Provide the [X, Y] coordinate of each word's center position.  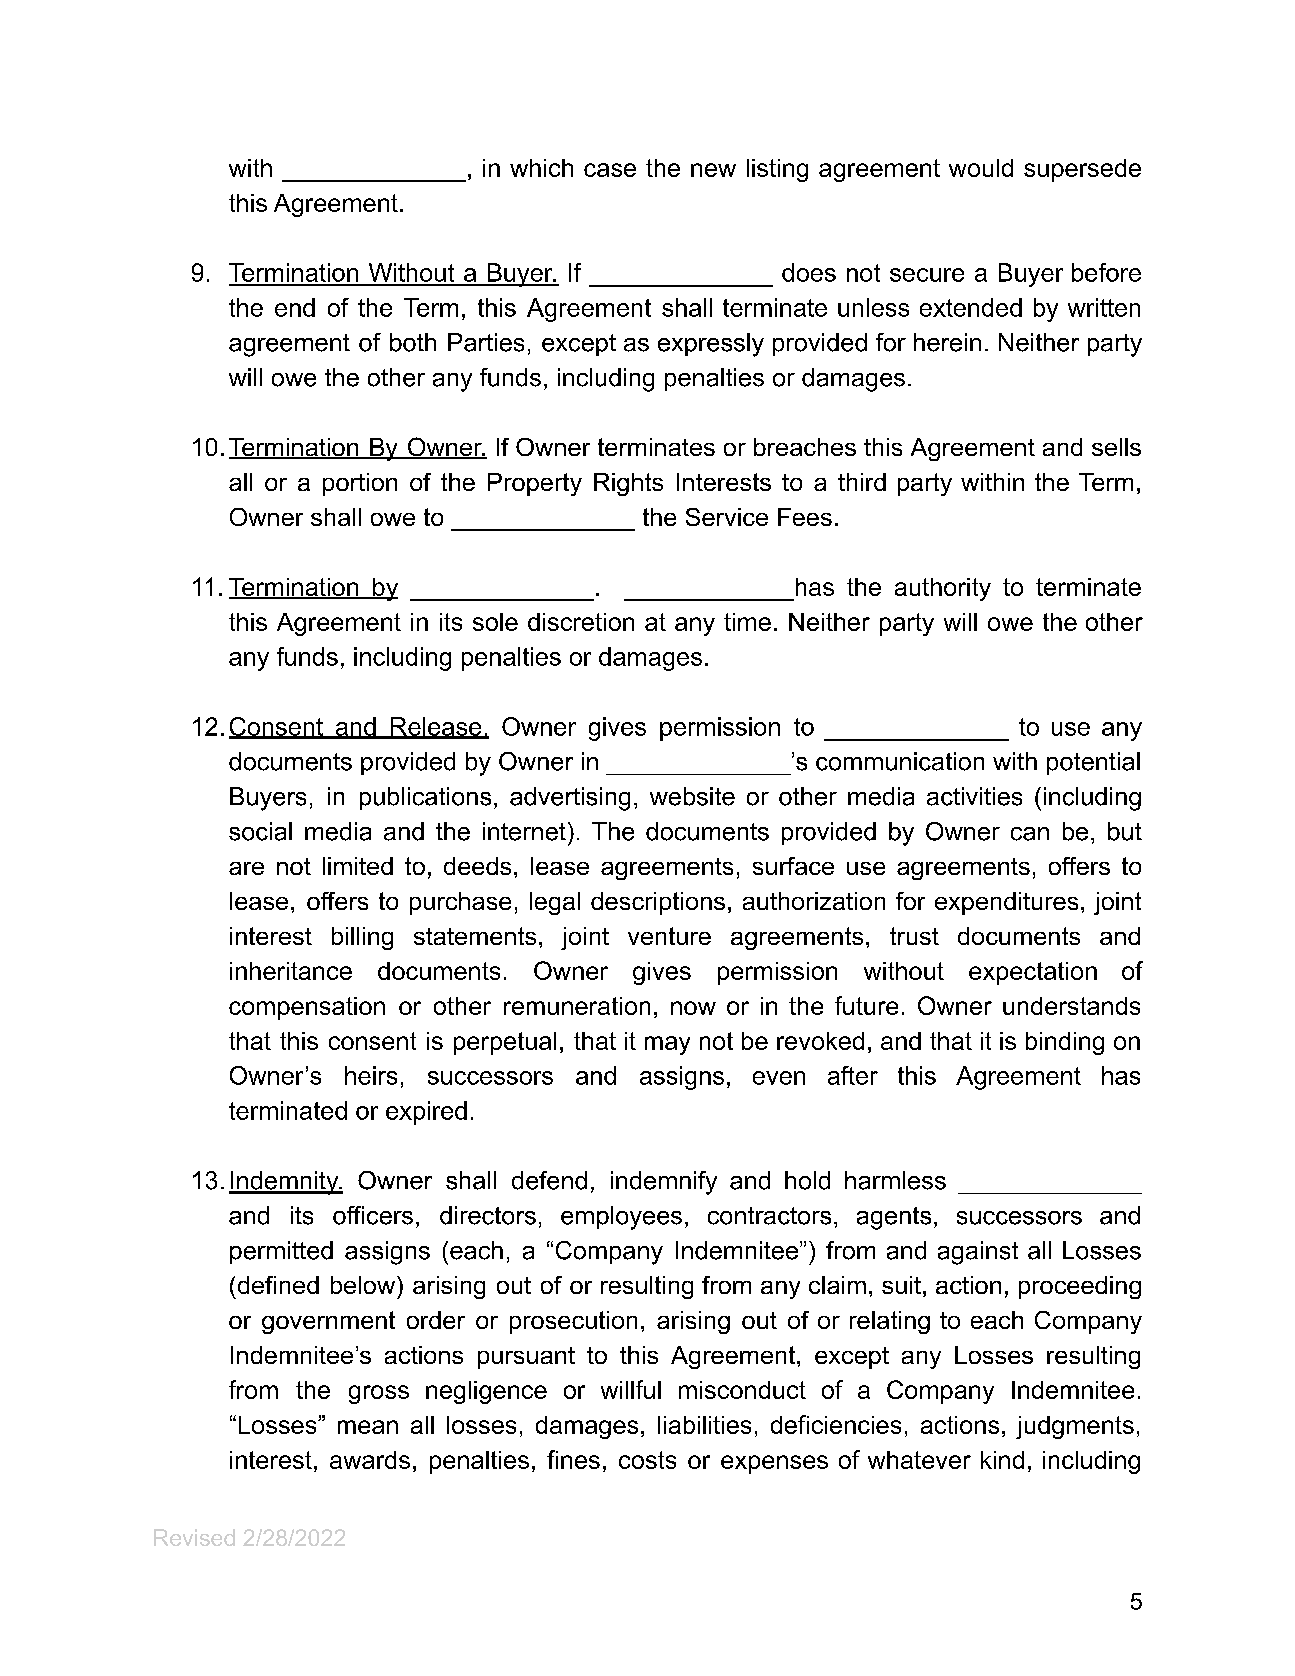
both [413, 342]
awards [370, 1460]
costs [647, 1460]
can [1030, 834]
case [610, 170]
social [260, 831]
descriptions [658, 903]
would [981, 168]
